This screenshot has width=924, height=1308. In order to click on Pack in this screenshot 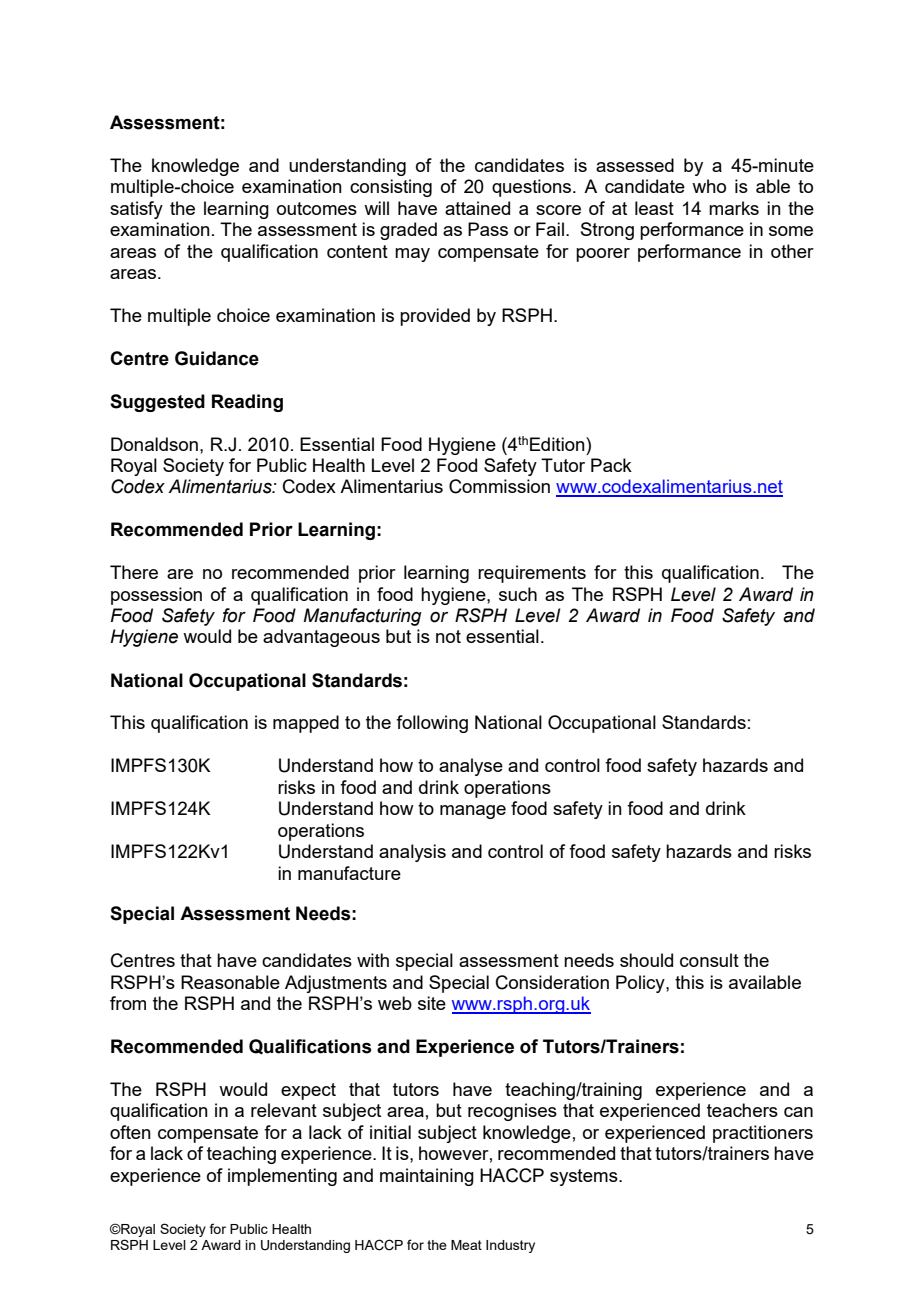, I will do `click(611, 465)`.
